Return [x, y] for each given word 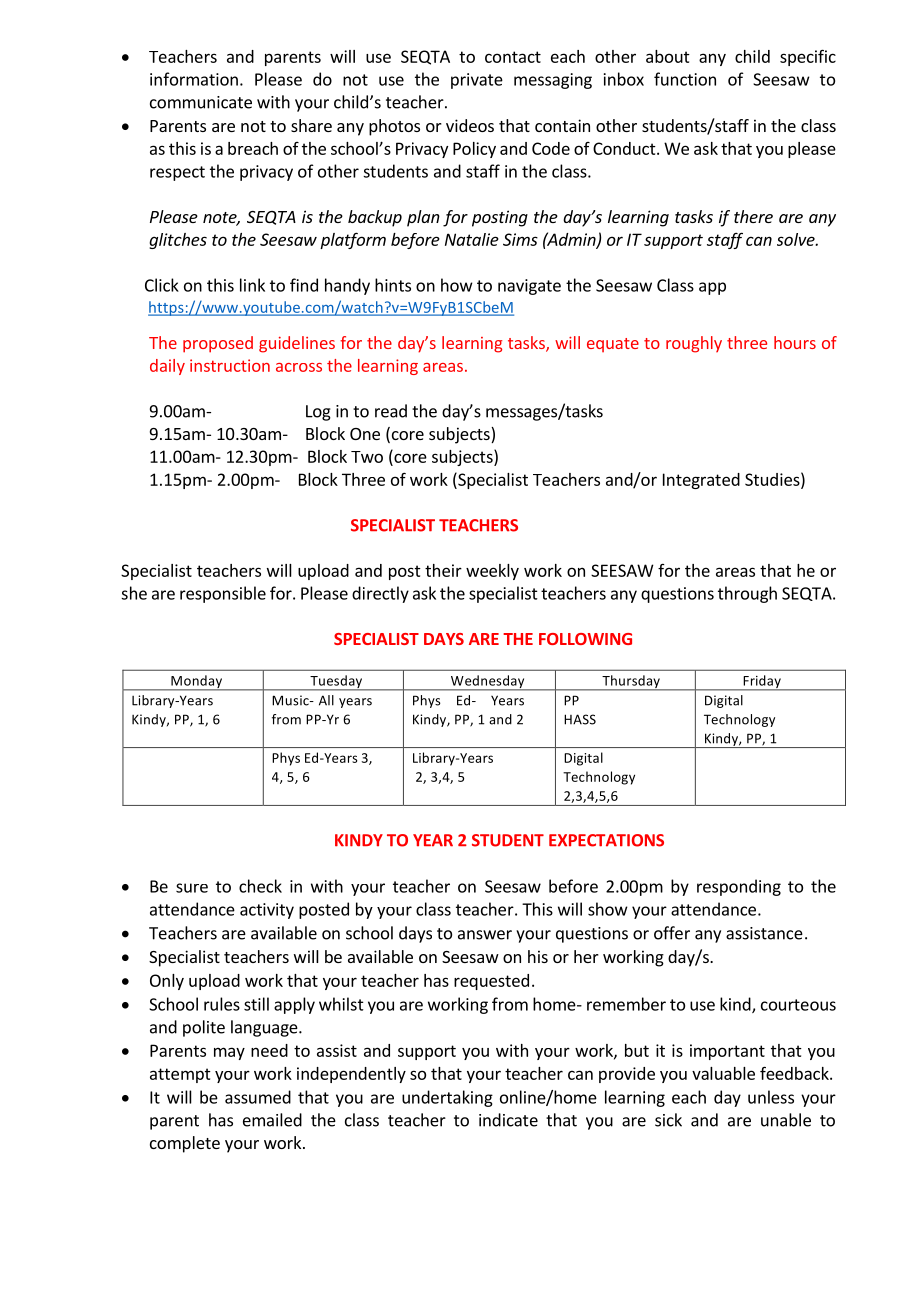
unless [771, 1097]
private [477, 81]
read [391, 411]
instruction [230, 365]
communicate [201, 102]
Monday [197, 683]
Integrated [701, 481]
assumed [258, 1097]
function [685, 79]
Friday [762, 683]
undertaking [447, 1098]
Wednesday [488, 683]
